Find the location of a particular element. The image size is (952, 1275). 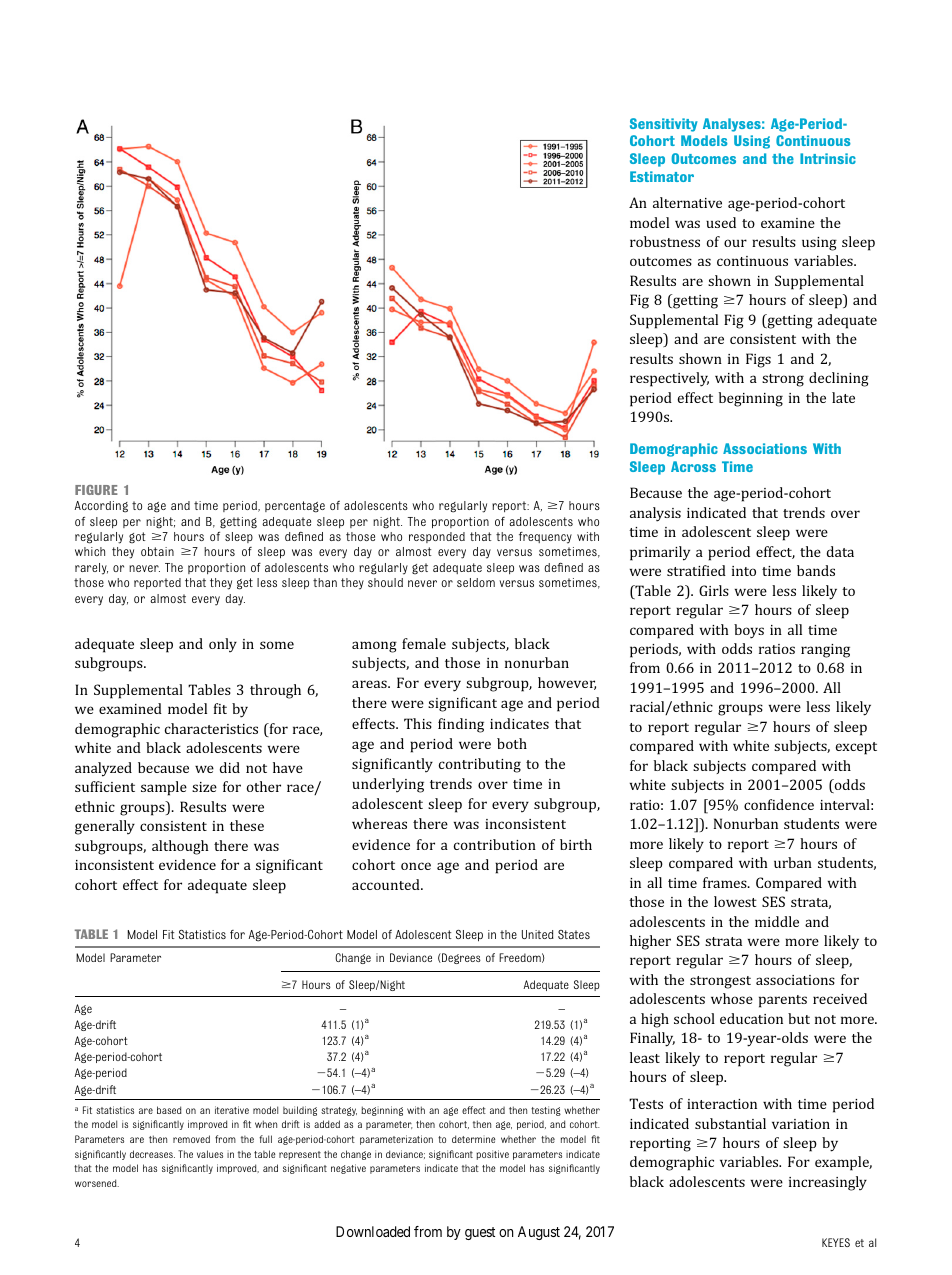

Degrees is located at coordinates (460, 958).
